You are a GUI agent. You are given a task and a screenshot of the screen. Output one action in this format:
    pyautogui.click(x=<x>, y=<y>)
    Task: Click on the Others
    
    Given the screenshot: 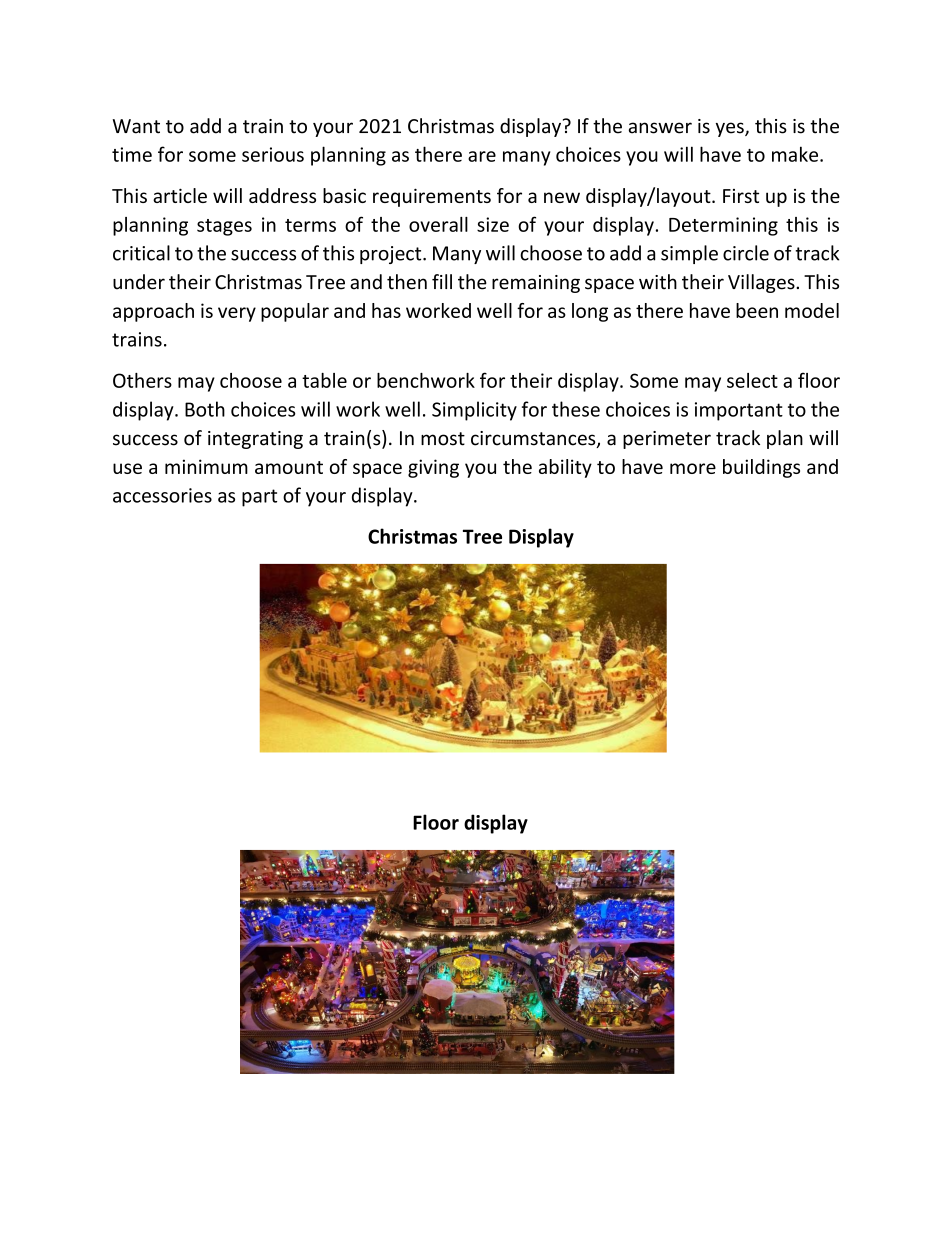 What is the action you would take?
    pyautogui.click(x=142, y=380)
